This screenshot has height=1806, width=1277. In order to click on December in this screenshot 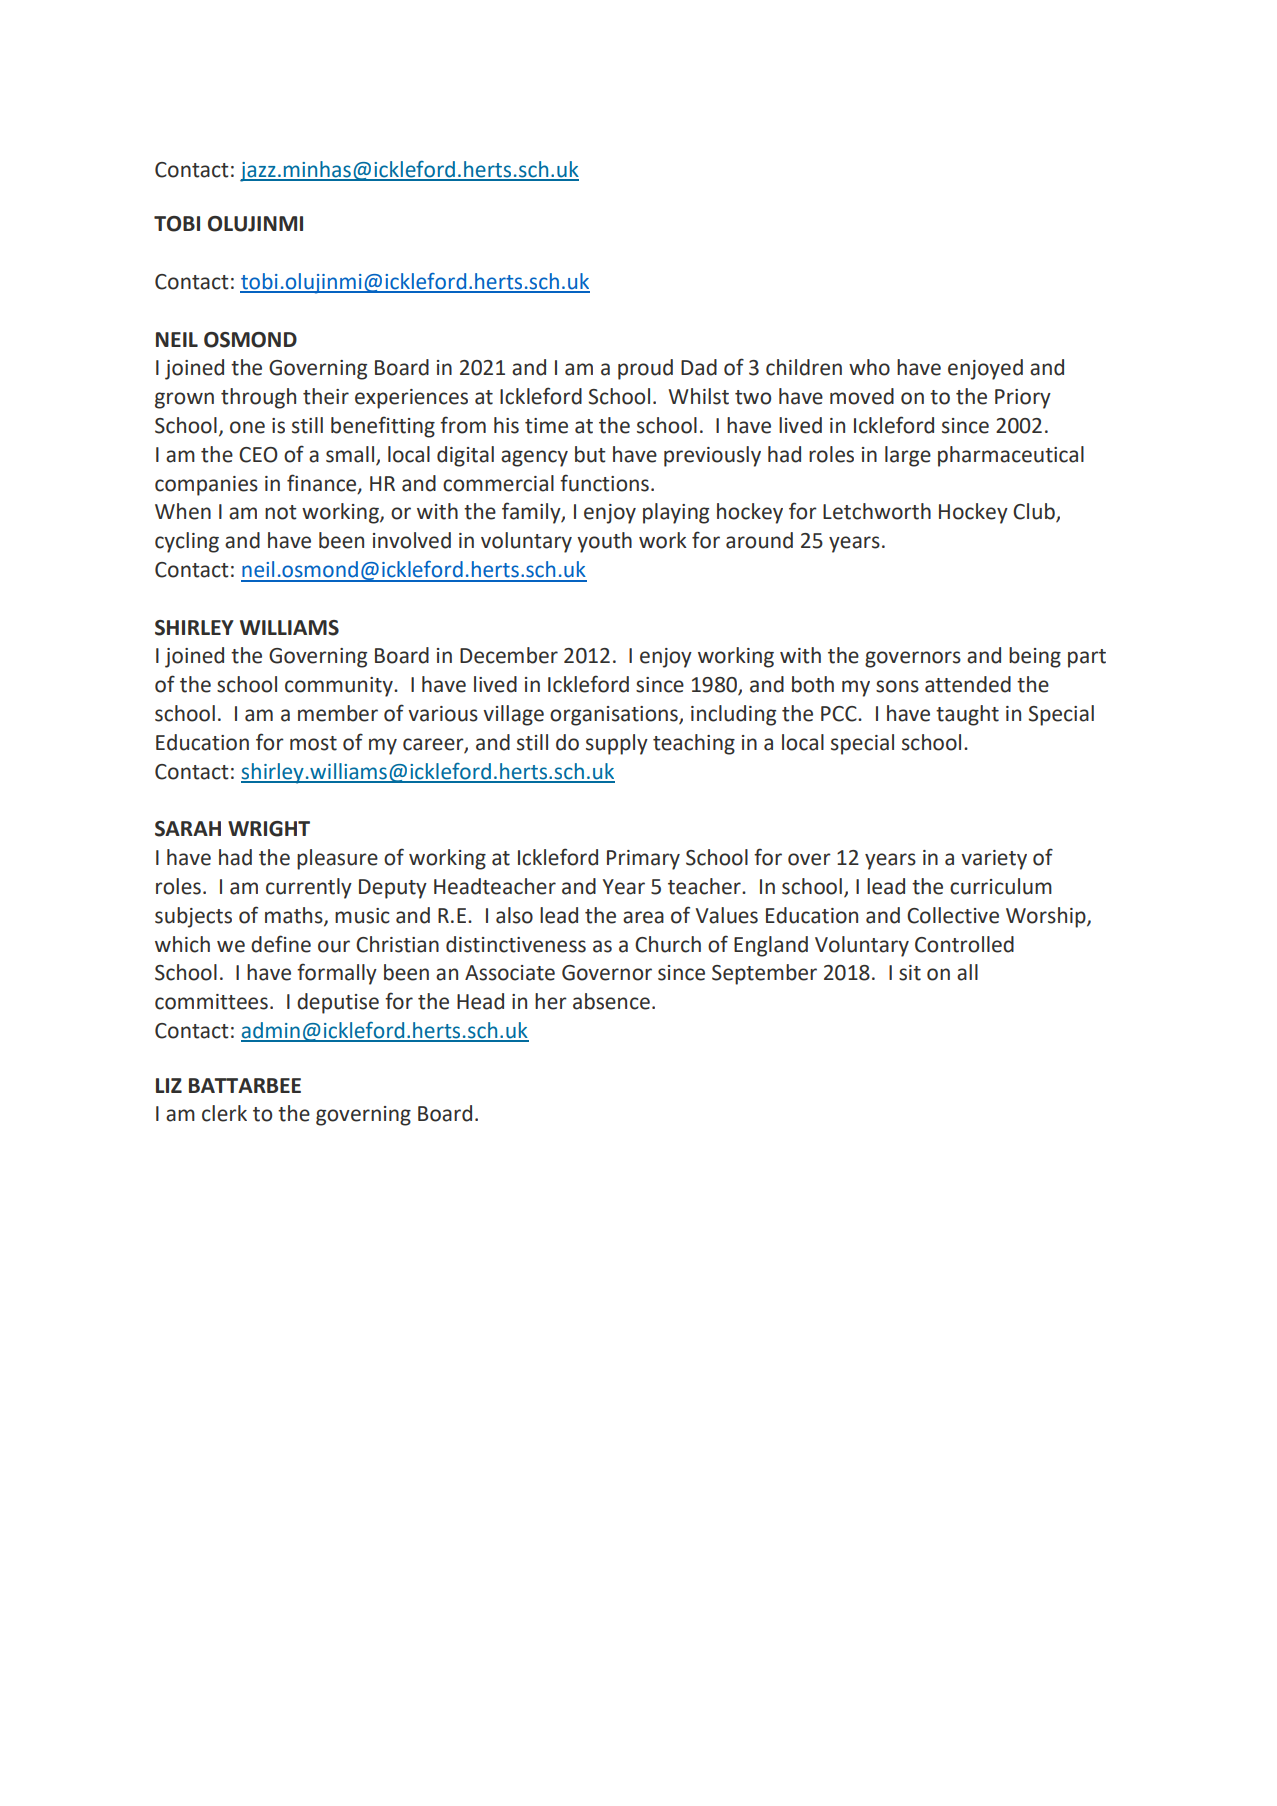, I will do `click(509, 655)`.
